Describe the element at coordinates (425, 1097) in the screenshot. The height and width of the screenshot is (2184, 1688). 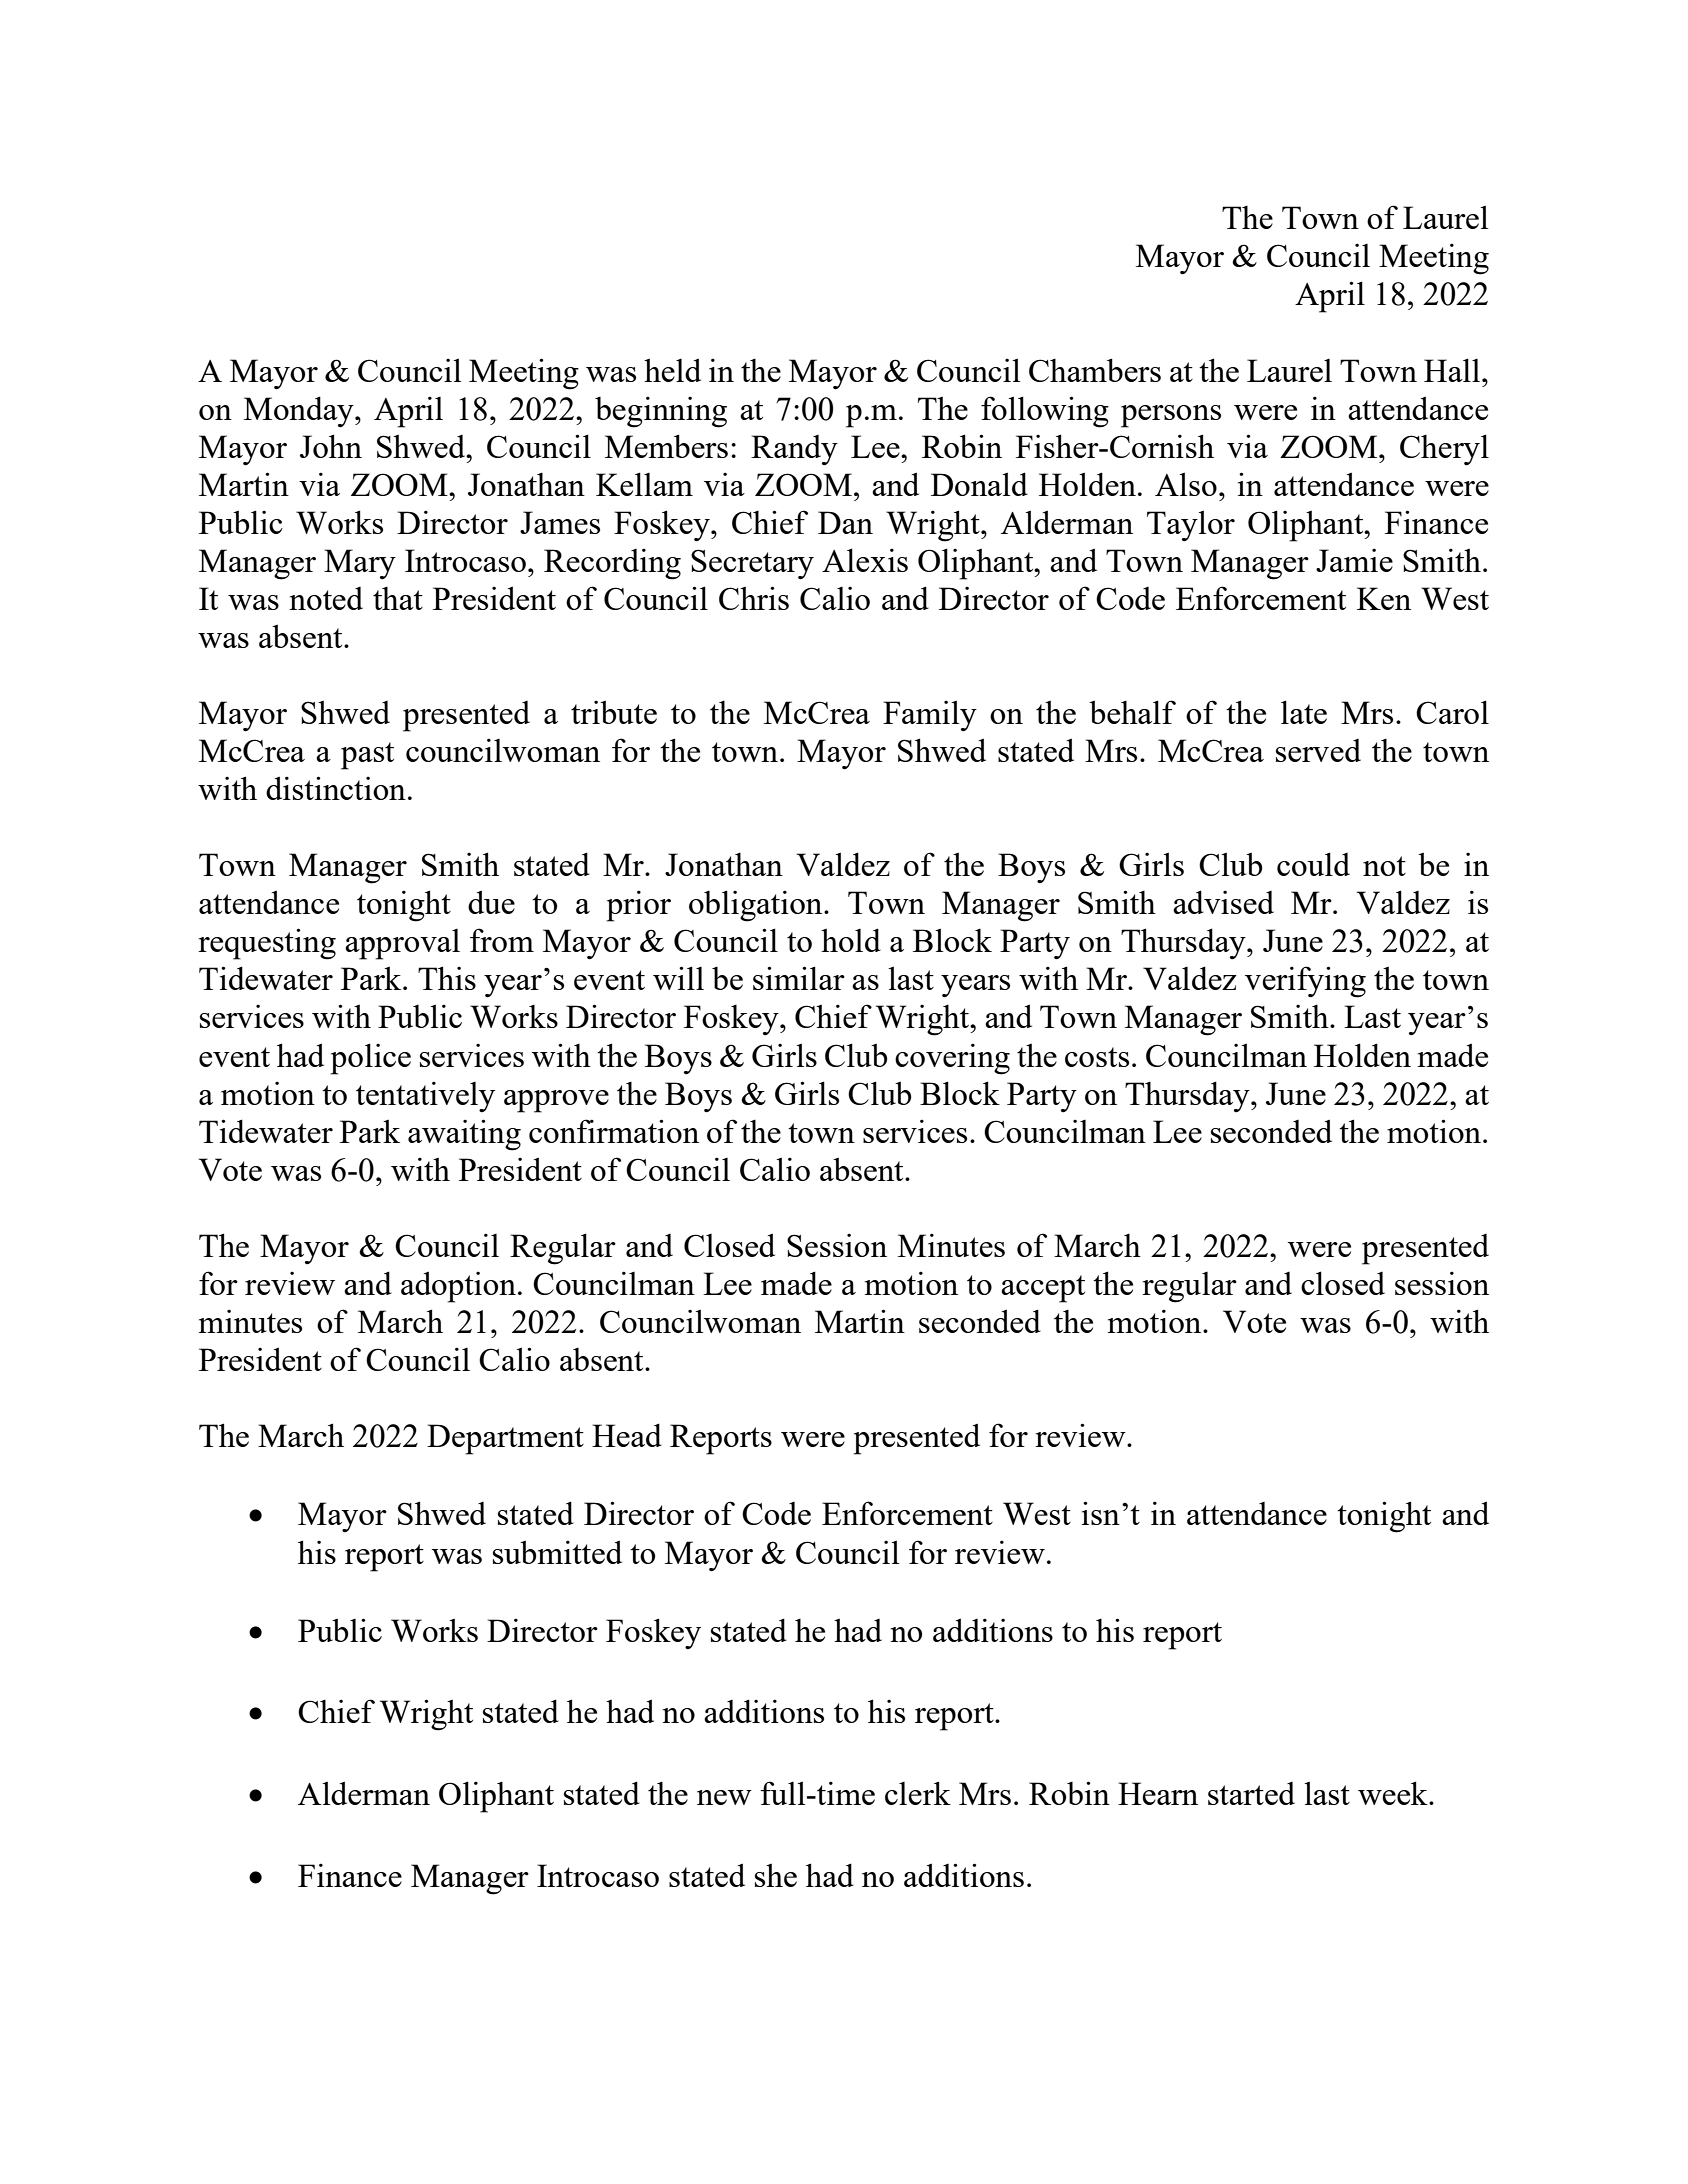
I see `tentatively` at that location.
